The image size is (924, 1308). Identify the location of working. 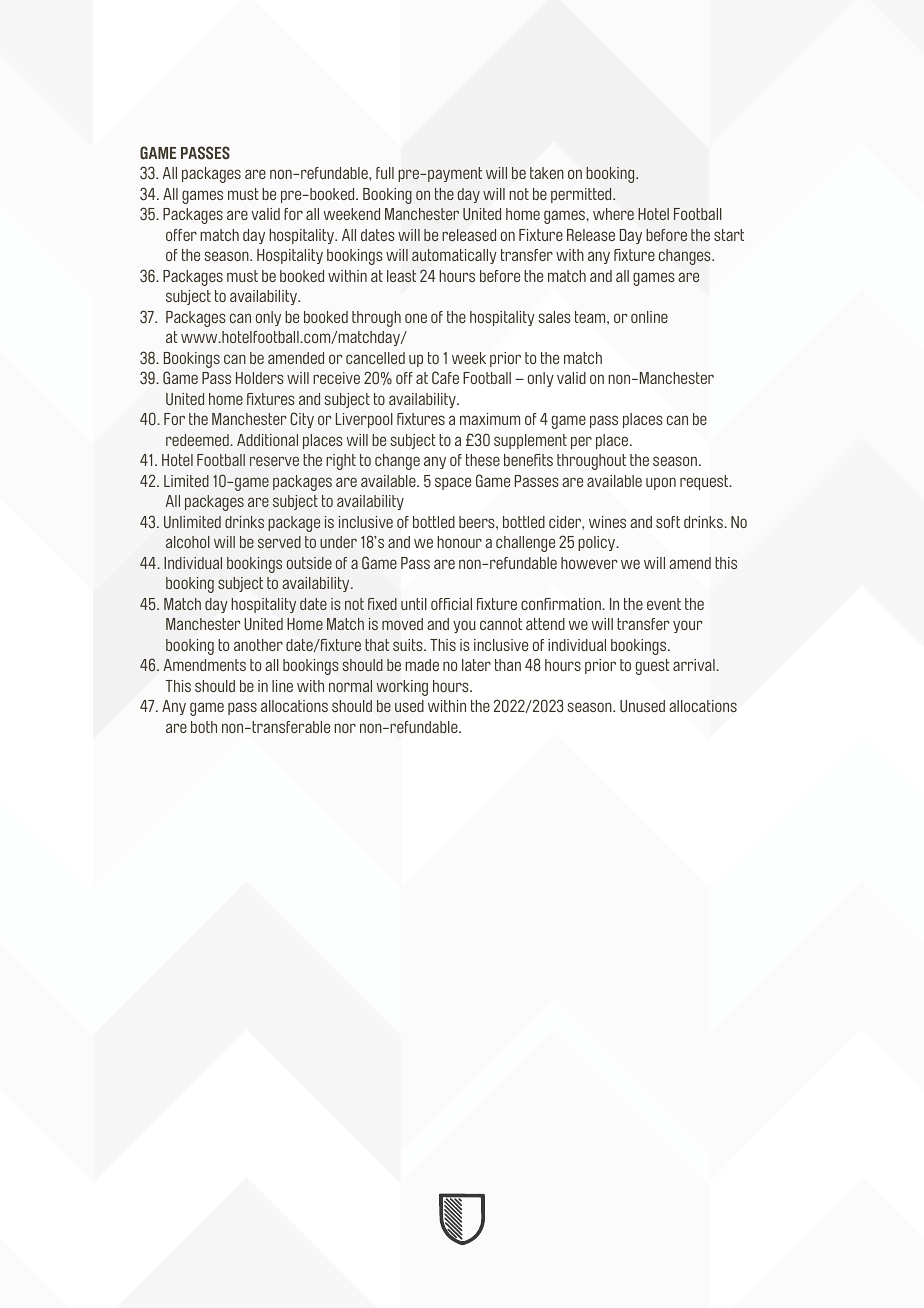
(402, 688).
